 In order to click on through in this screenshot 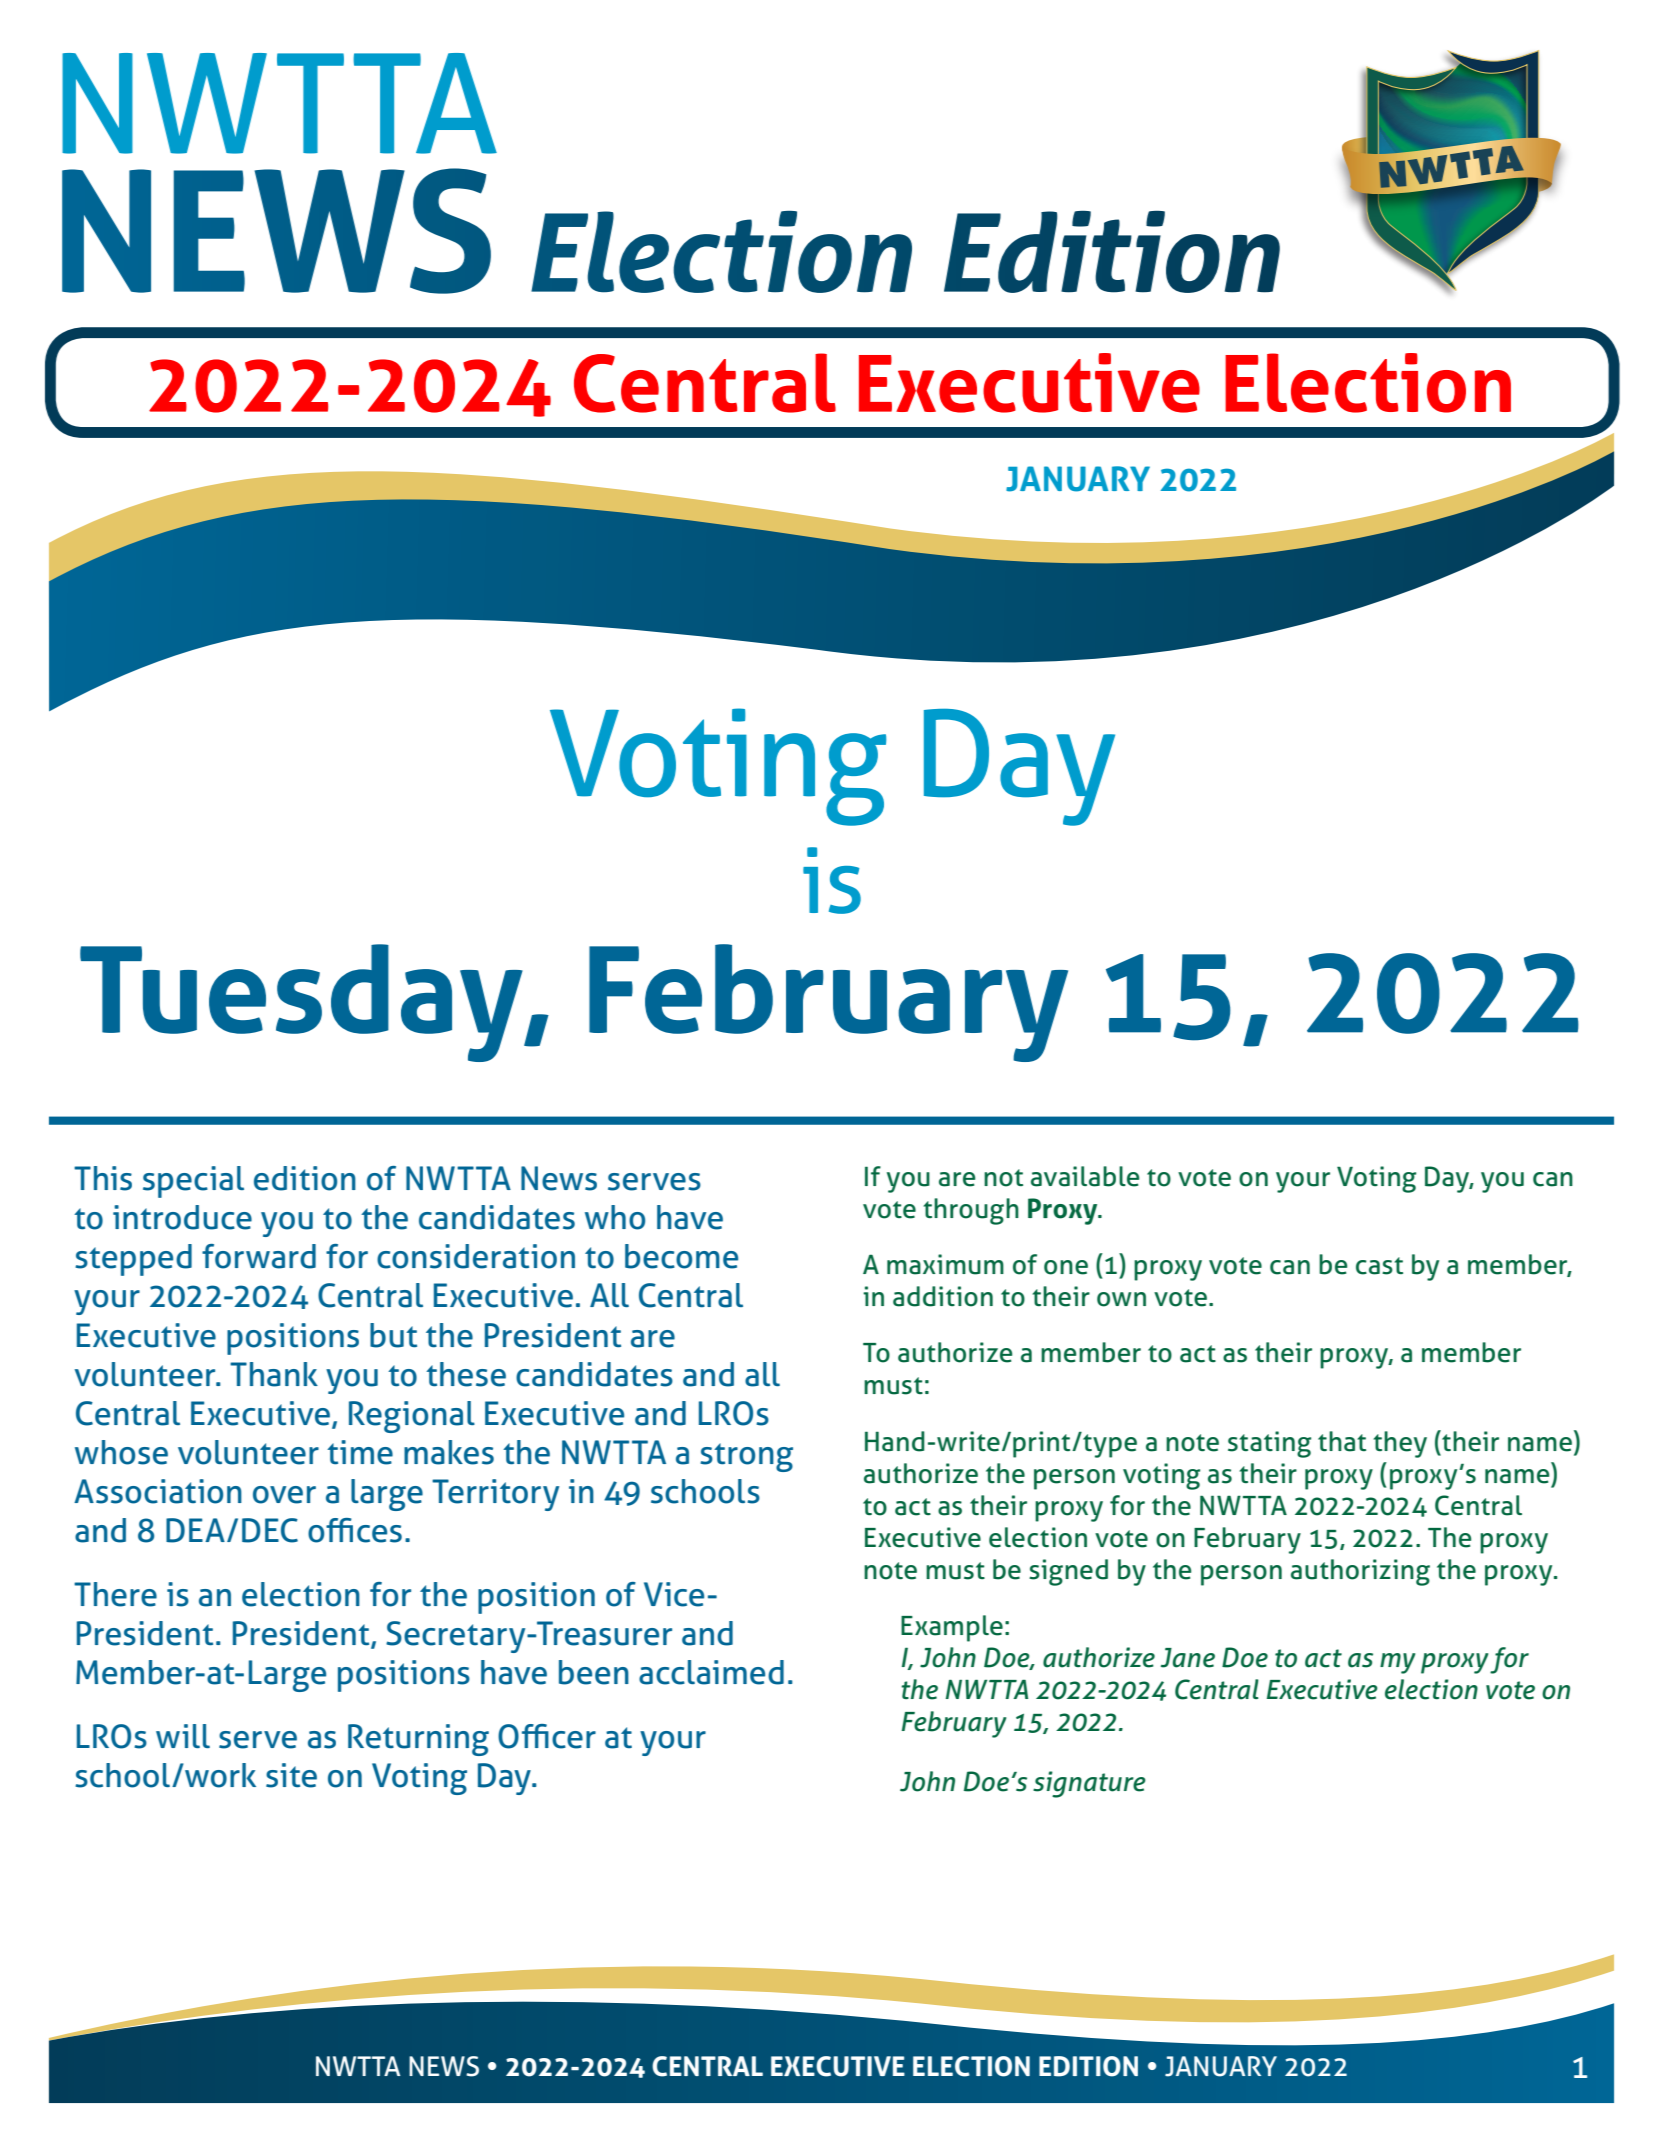, I will do `click(971, 1211)`.
